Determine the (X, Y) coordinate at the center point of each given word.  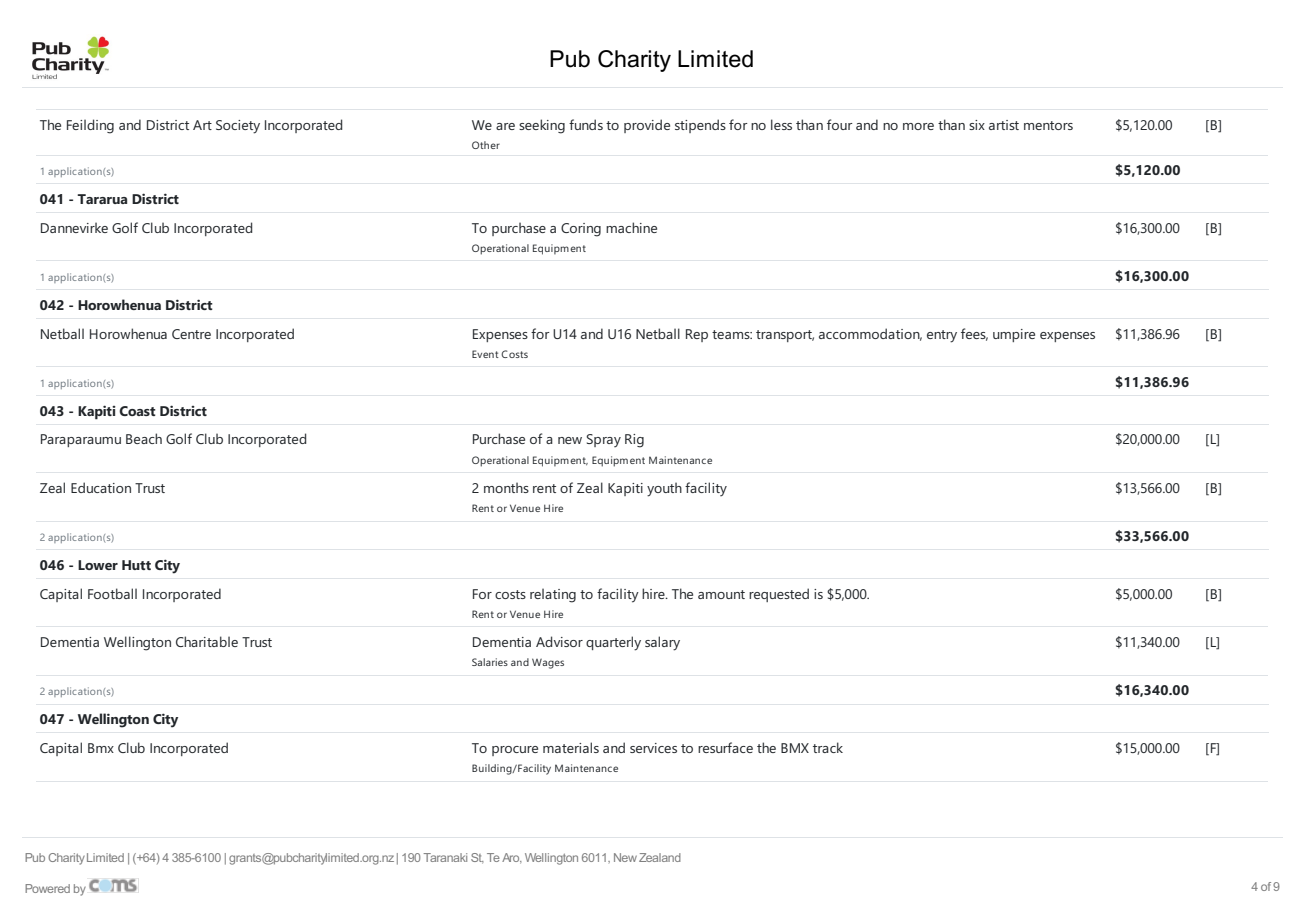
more (918, 126)
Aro (512, 858)
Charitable (207, 641)
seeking (542, 126)
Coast (137, 411)
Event (485, 354)
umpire (1014, 335)
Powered (47, 888)
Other (486, 145)
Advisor (559, 641)
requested (779, 595)
